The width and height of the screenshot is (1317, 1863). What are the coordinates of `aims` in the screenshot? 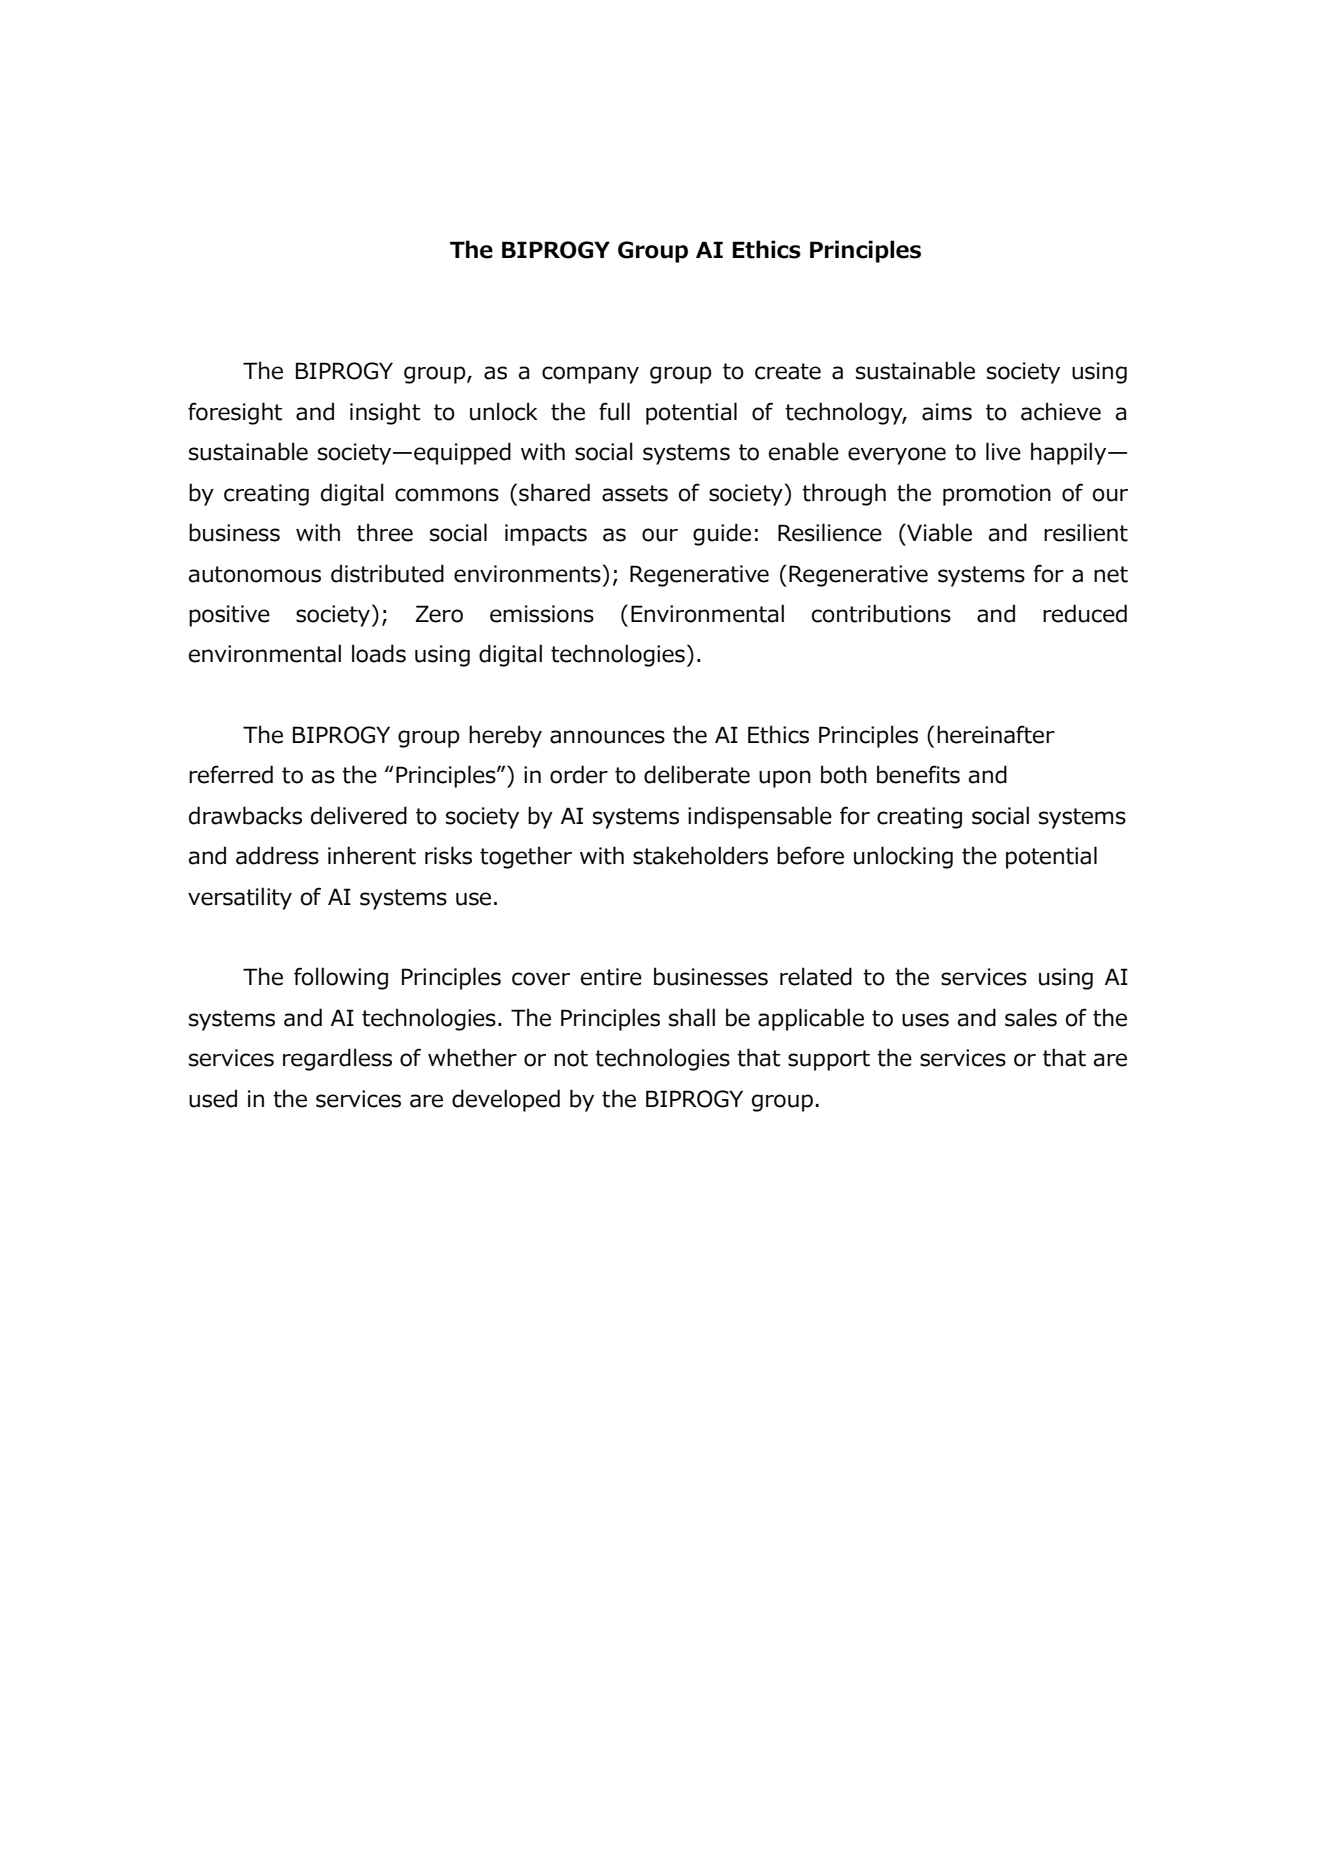 It's located at (947, 412).
